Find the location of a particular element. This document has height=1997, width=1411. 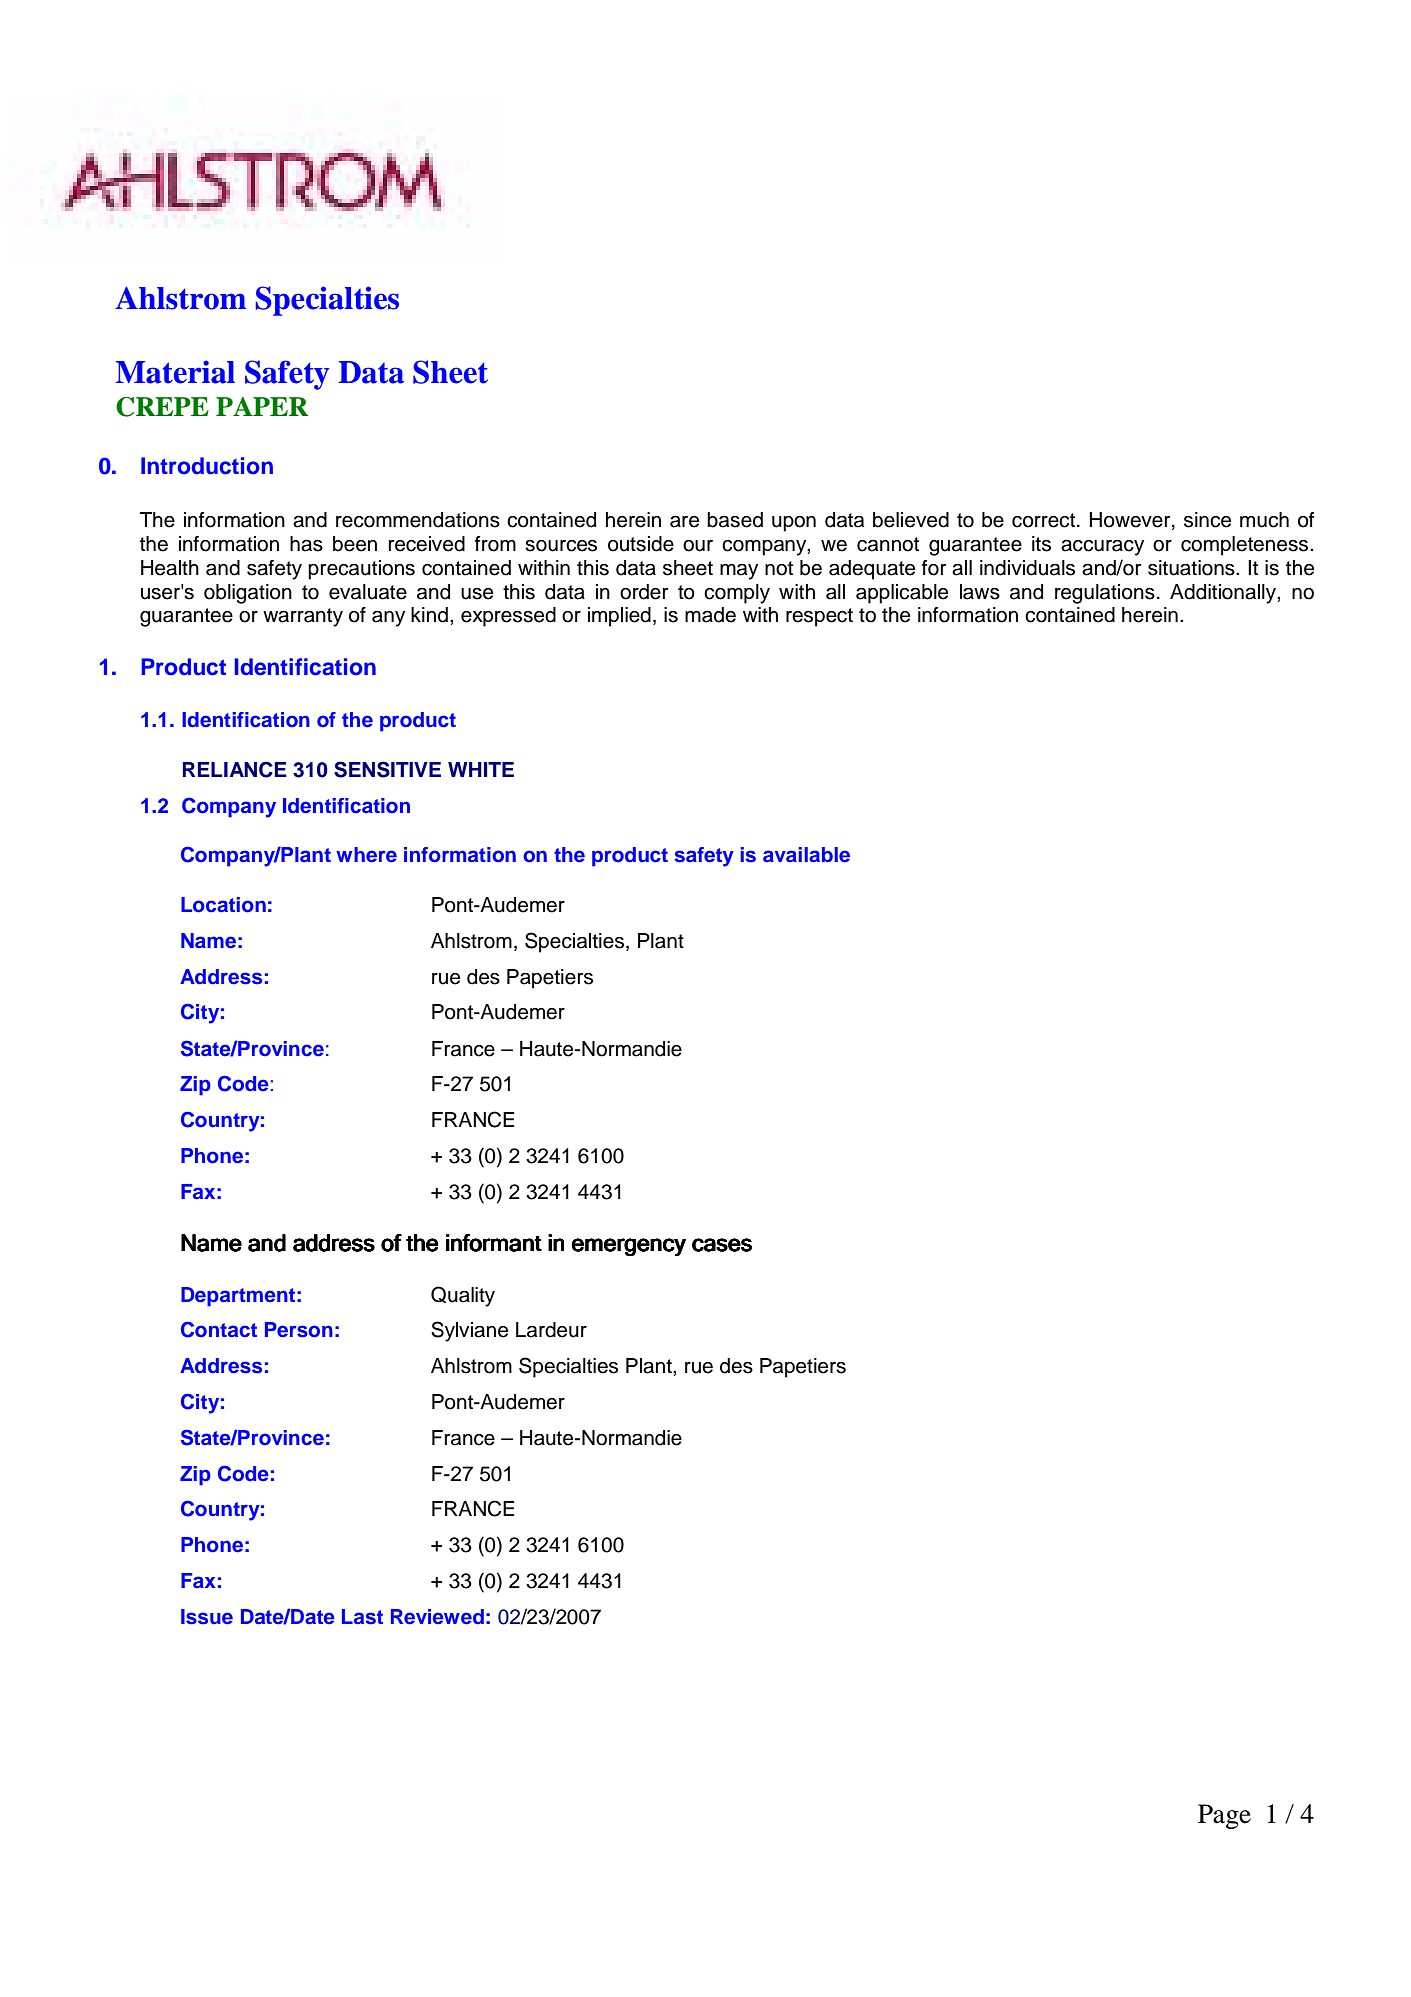

warranty is located at coordinates (303, 617).
